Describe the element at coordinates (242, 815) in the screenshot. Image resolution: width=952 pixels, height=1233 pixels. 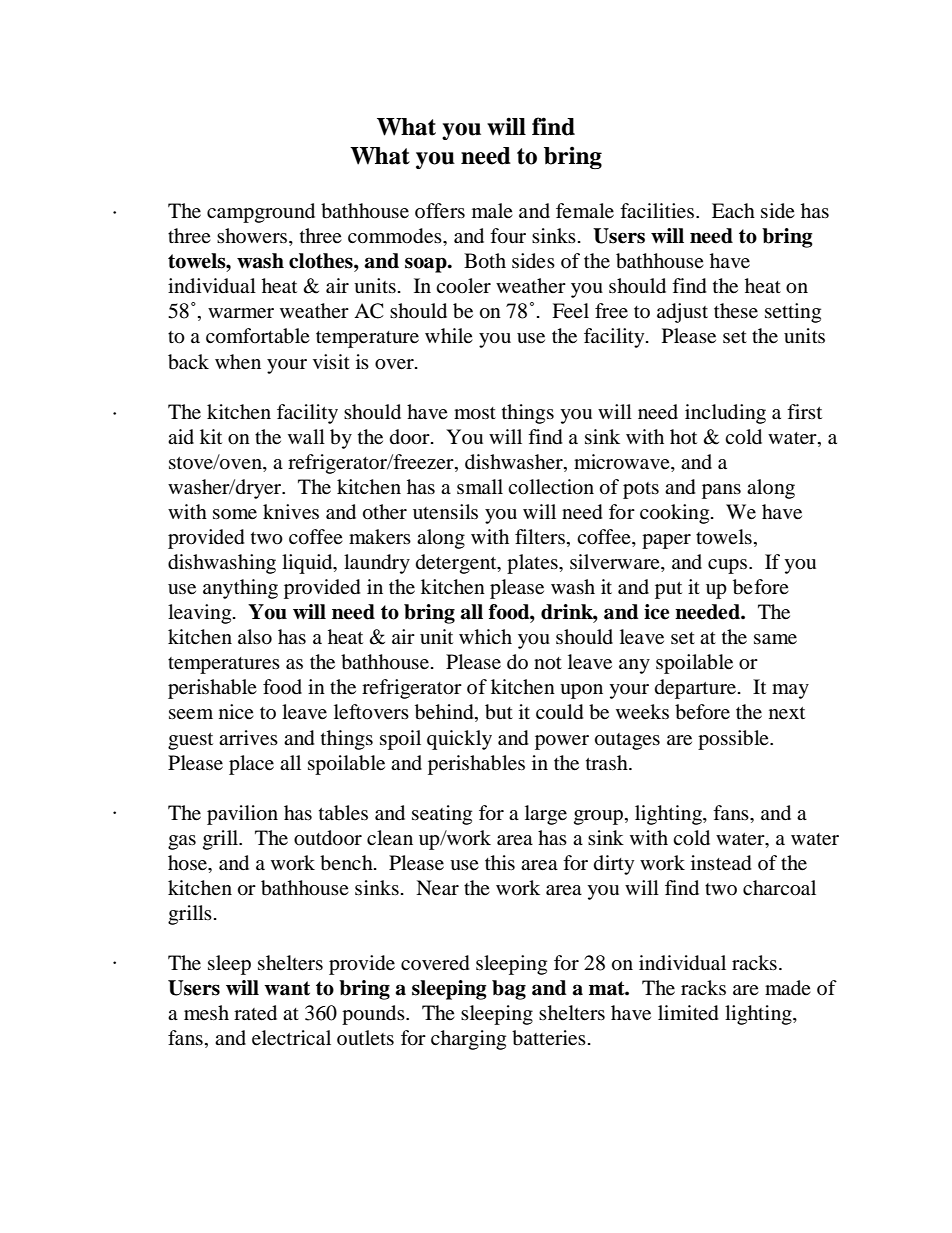
I see `pavilion` at that location.
